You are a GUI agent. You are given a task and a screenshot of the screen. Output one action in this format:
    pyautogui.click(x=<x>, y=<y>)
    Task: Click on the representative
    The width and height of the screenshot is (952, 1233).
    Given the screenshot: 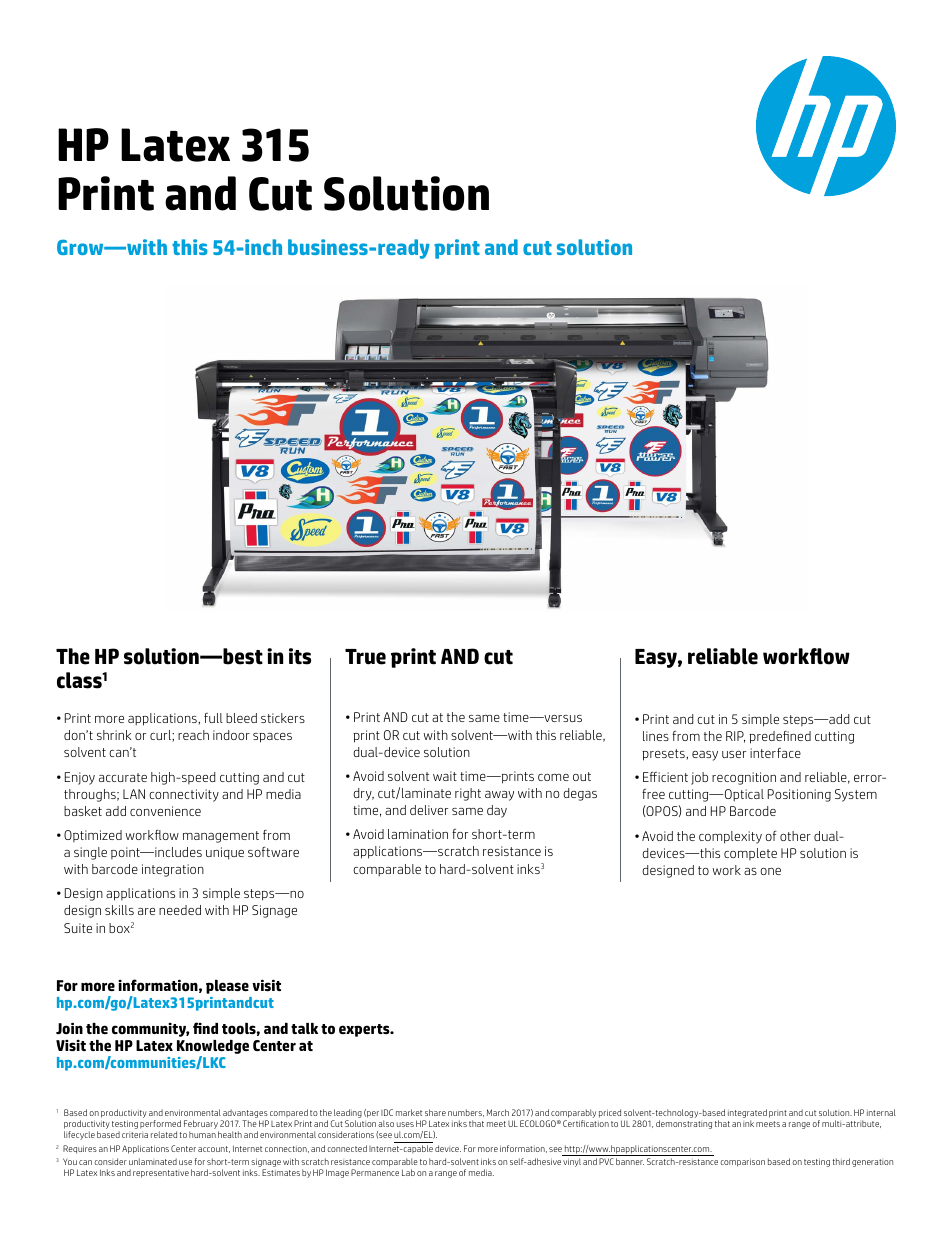 What is the action you would take?
    pyautogui.click(x=161, y=1174)
